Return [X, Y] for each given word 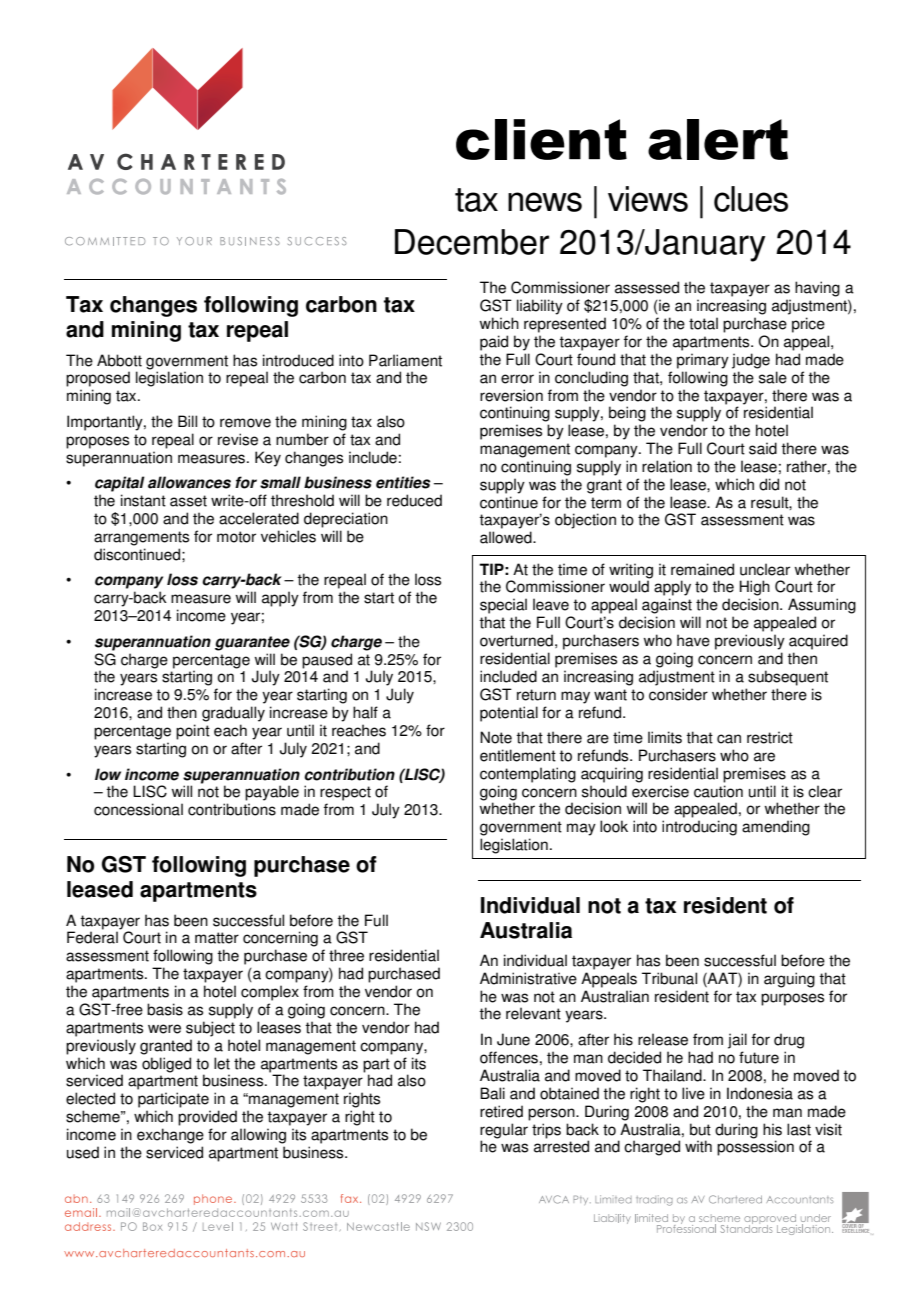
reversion [511, 395]
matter [217, 938]
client [541, 139]
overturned [516, 640]
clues [751, 199]
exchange [170, 1136]
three [346, 955]
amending [776, 828]
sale [773, 377]
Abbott [119, 360]
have [693, 640]
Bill [187, 421]
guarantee [252, 643]
